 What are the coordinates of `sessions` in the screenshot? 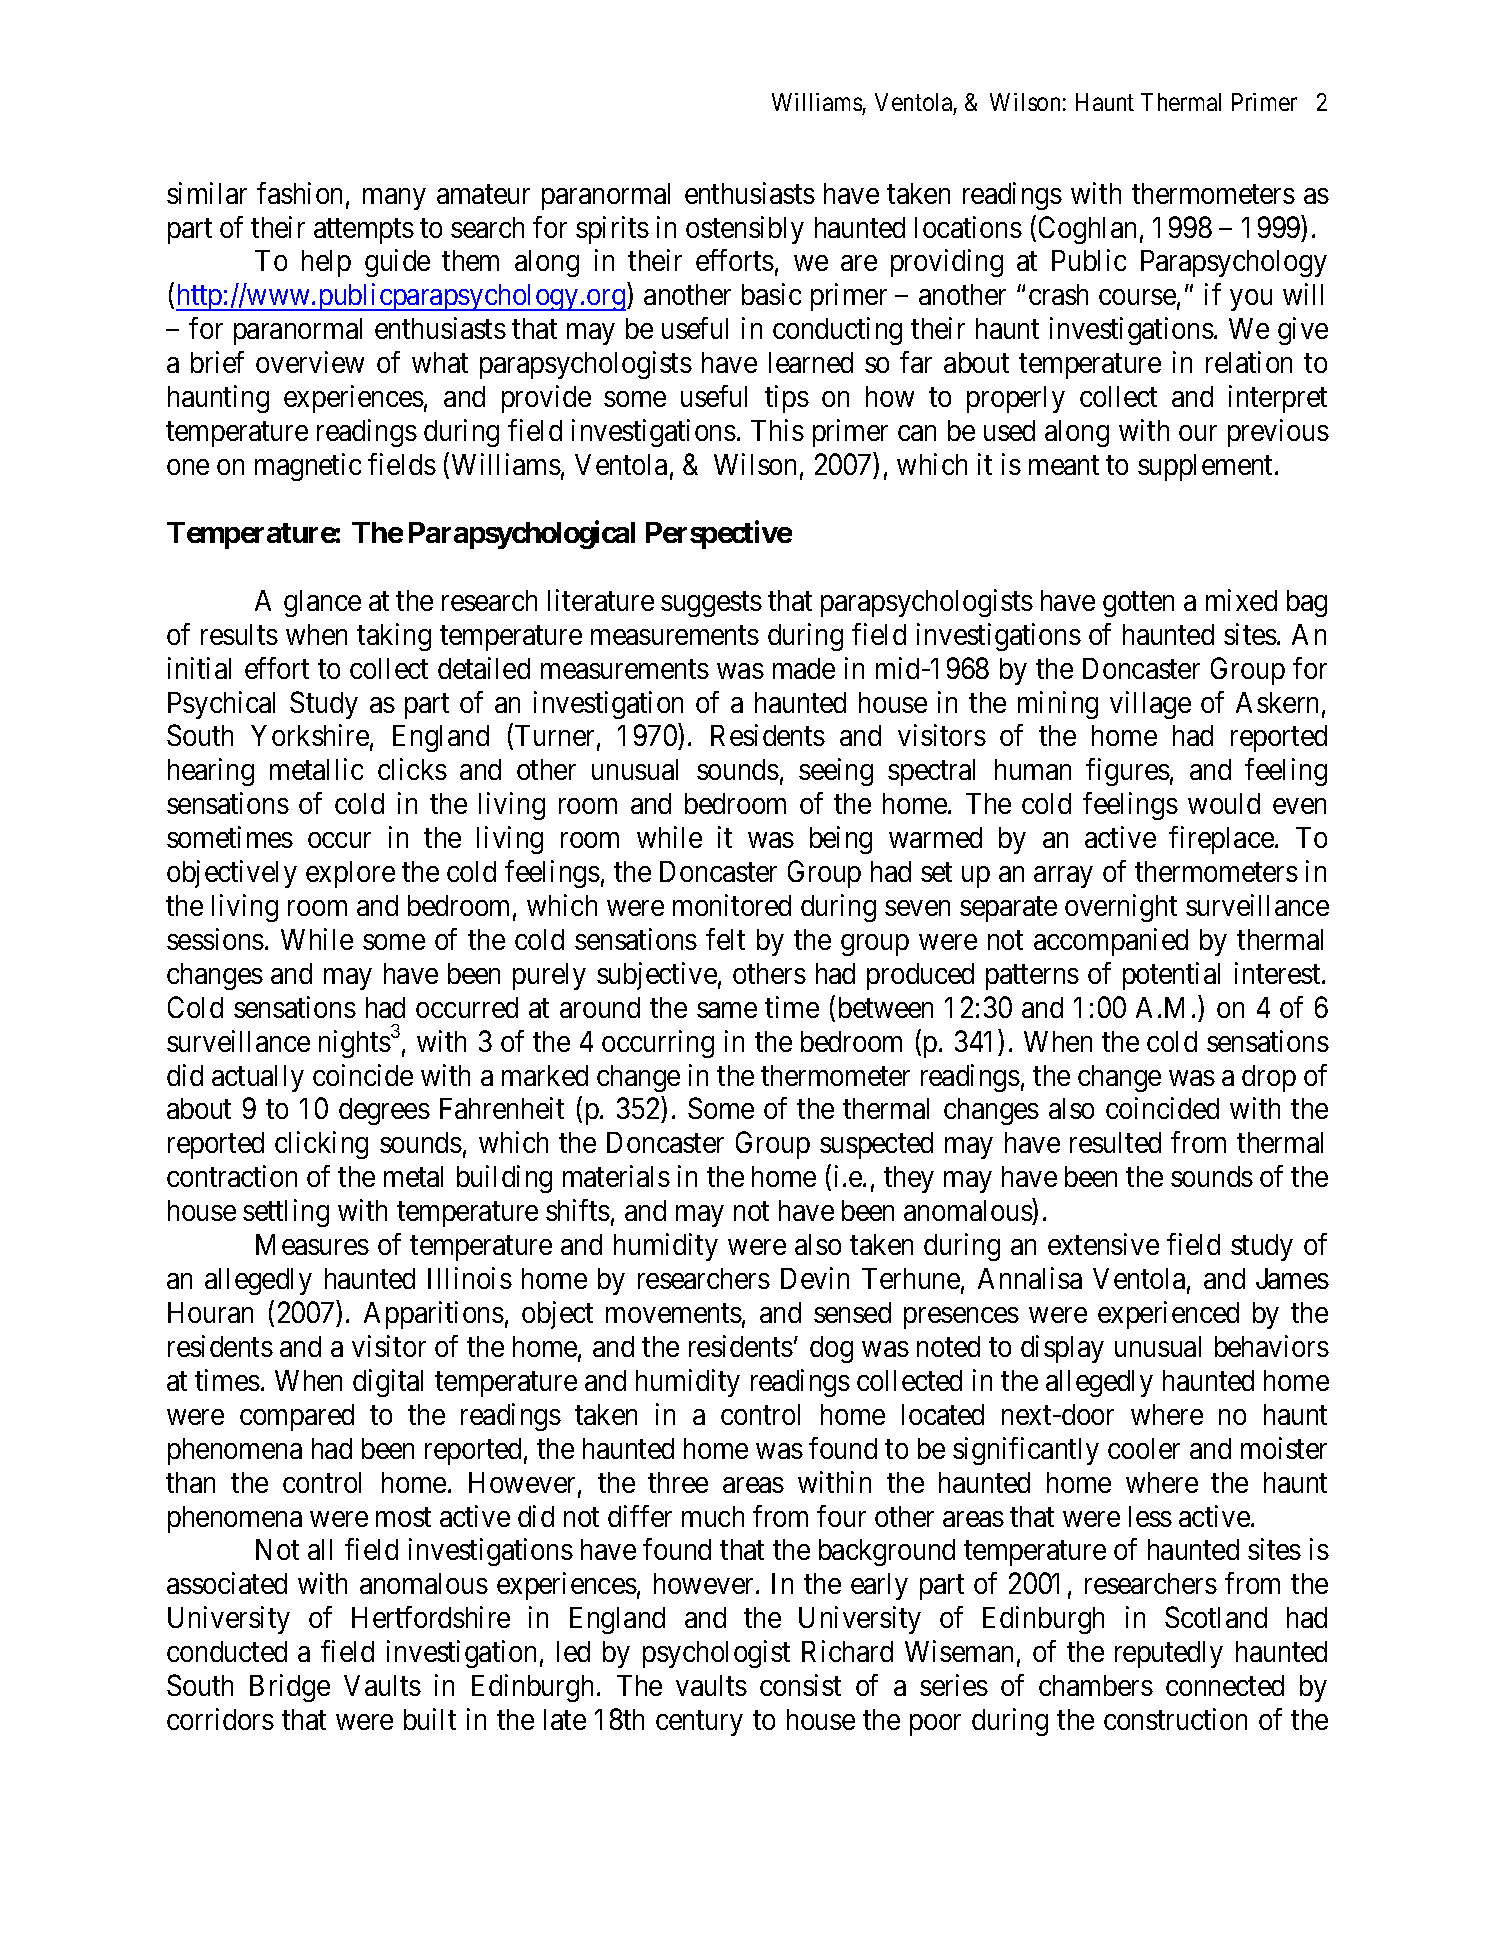 It's located at (215, 939).
